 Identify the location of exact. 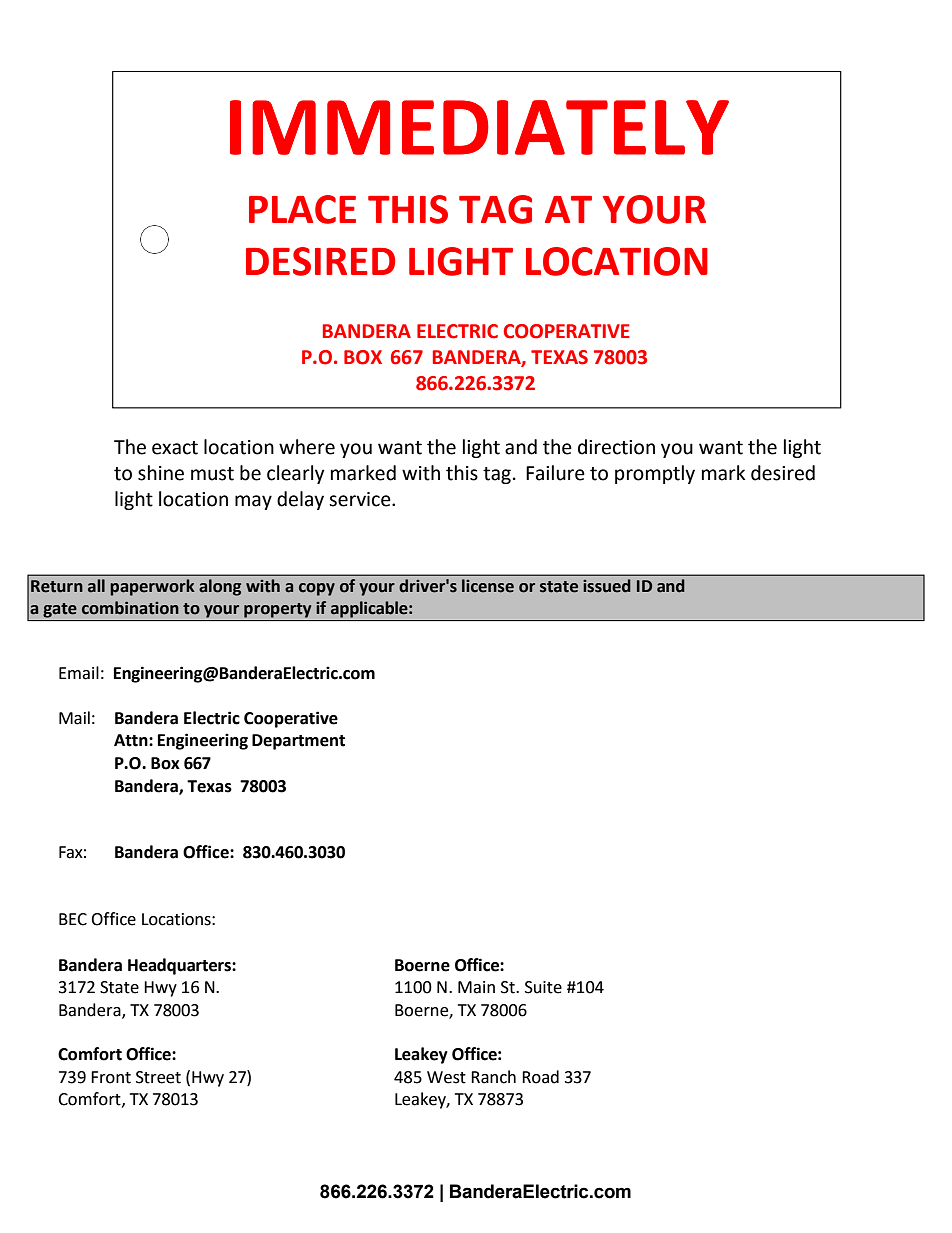
(175, 448).
